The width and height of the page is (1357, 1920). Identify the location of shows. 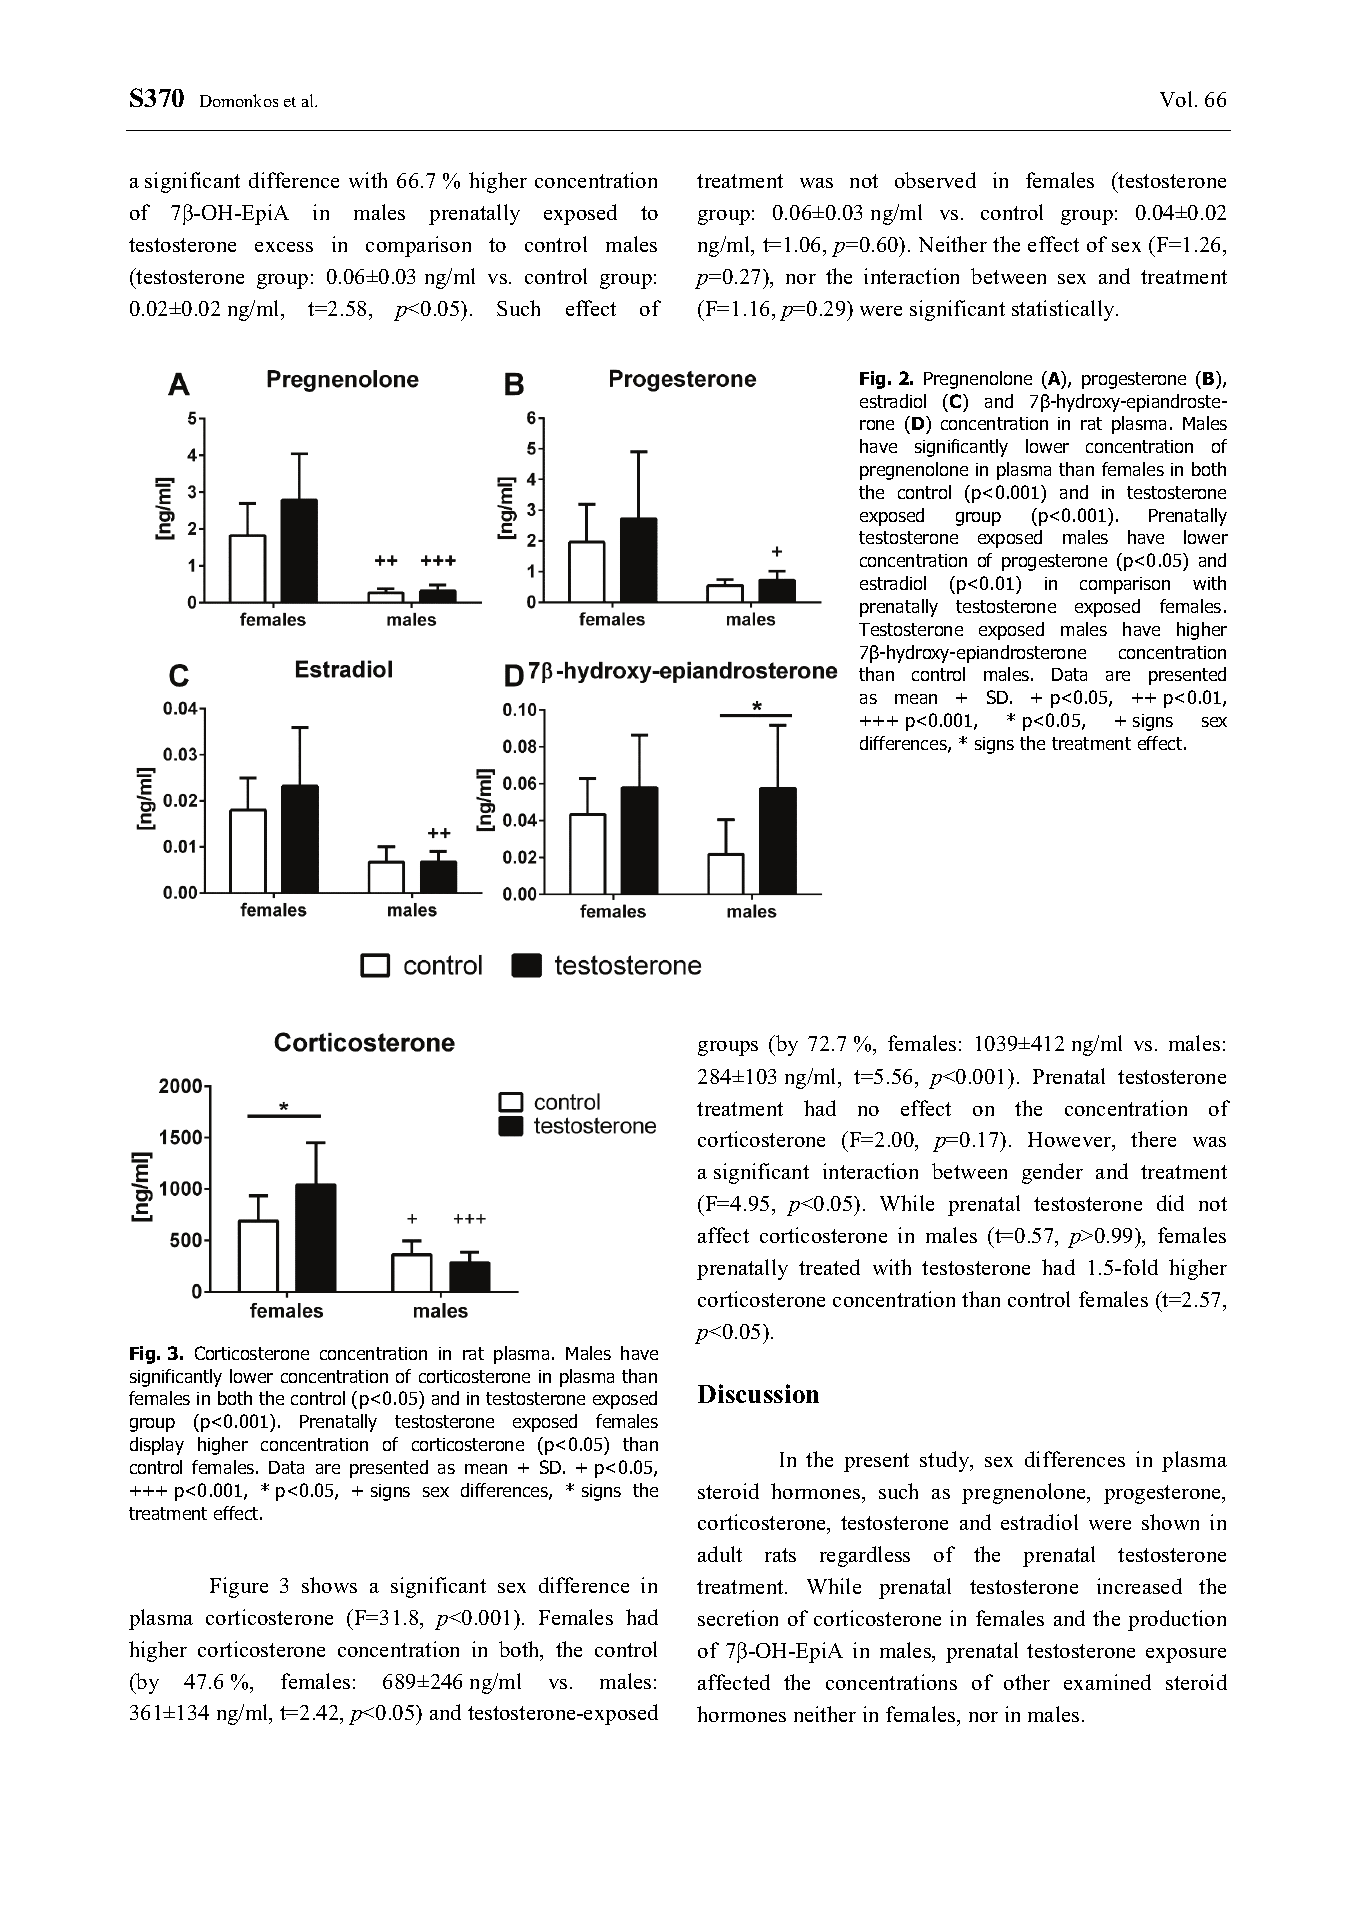
(329, 1585).
